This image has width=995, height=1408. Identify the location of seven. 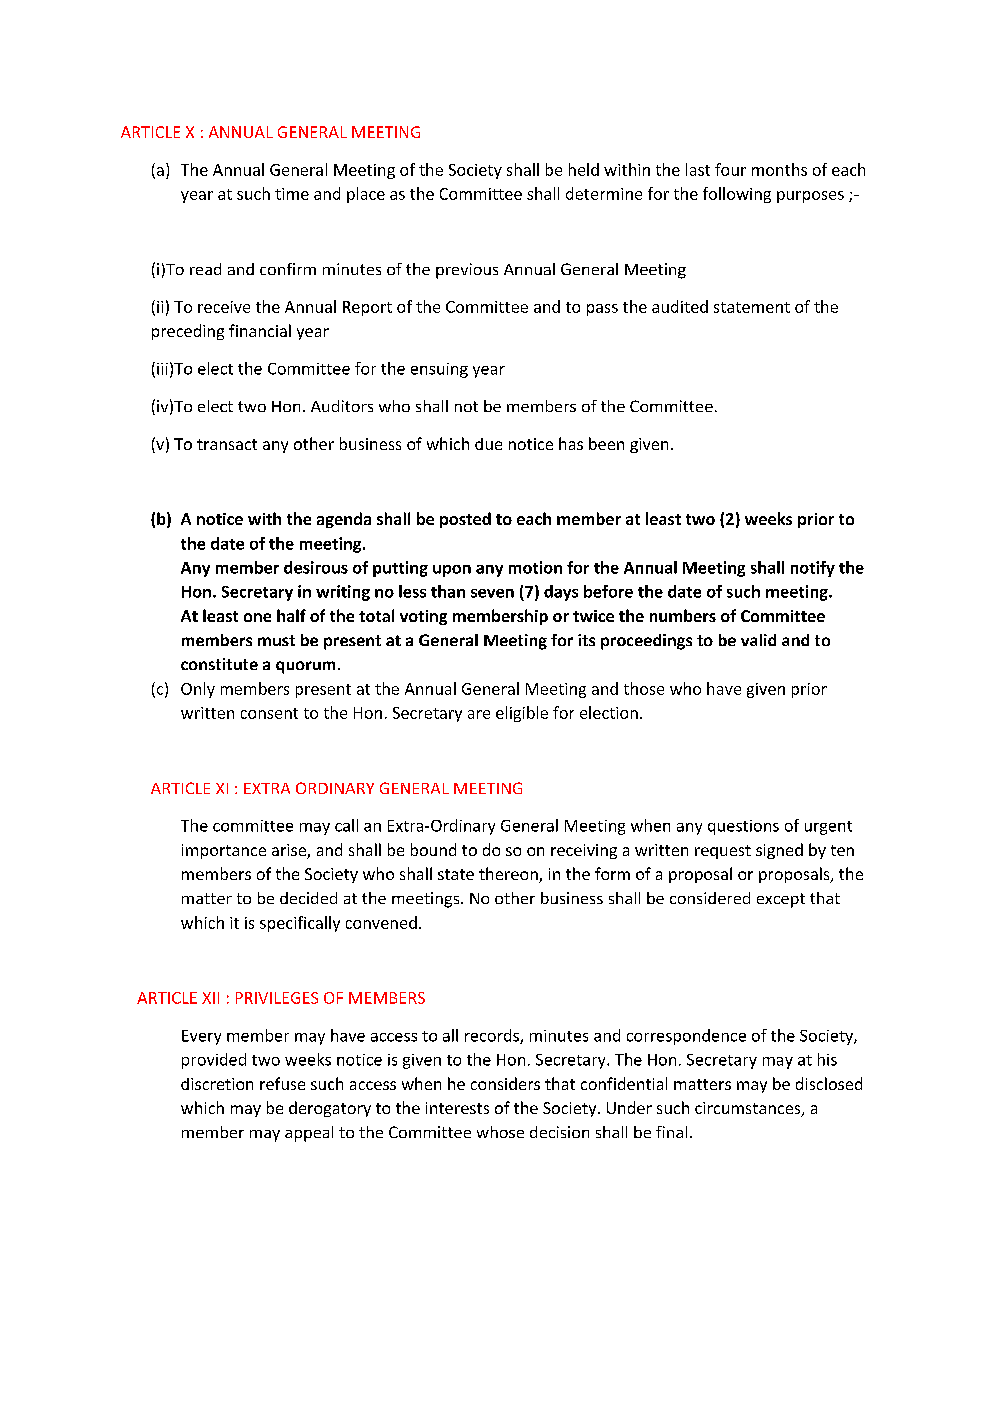
(492, 593).
